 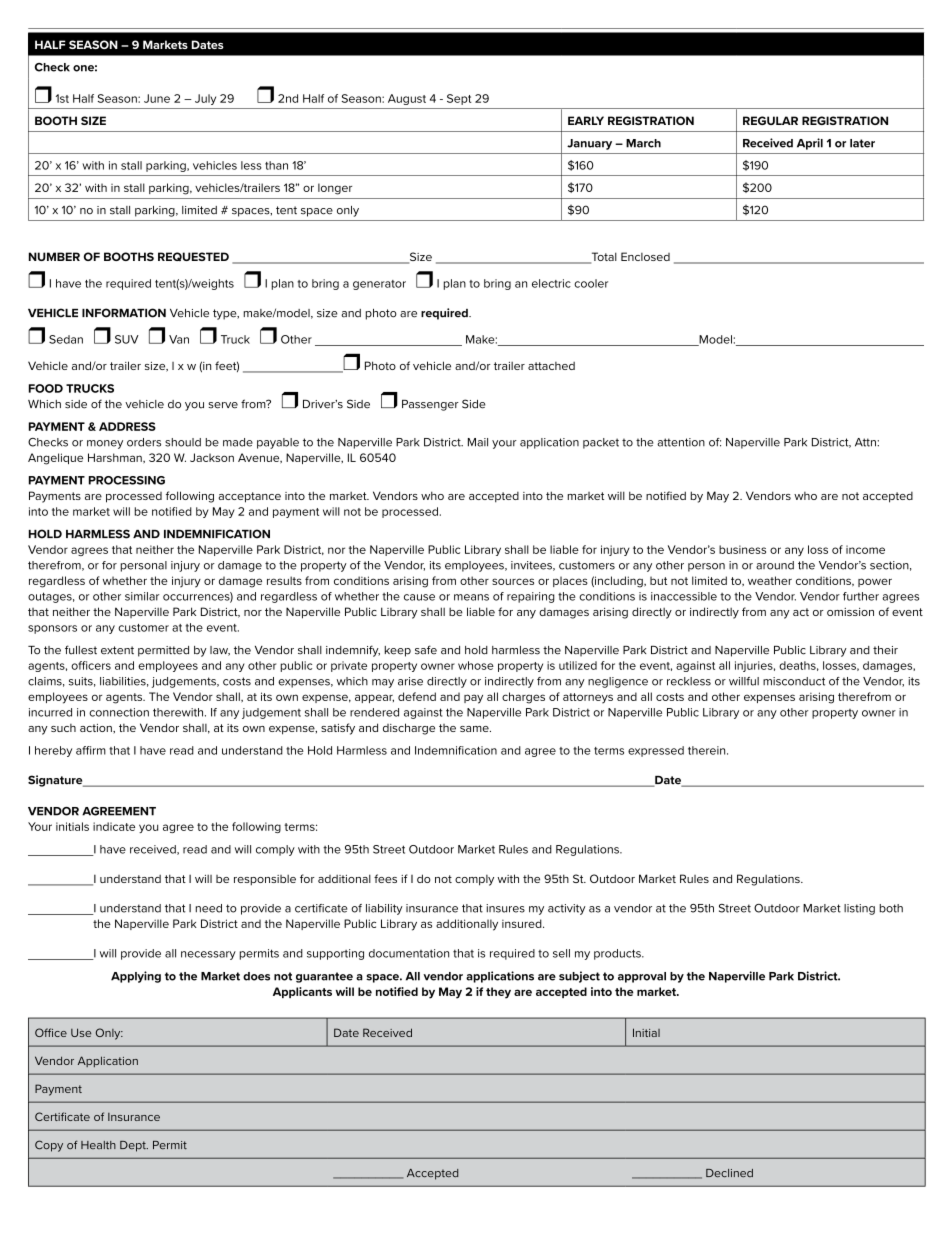 What do you see at coordinates (794, 681) in the document?
I see `misconduct` at bounding box center [794, 681].
